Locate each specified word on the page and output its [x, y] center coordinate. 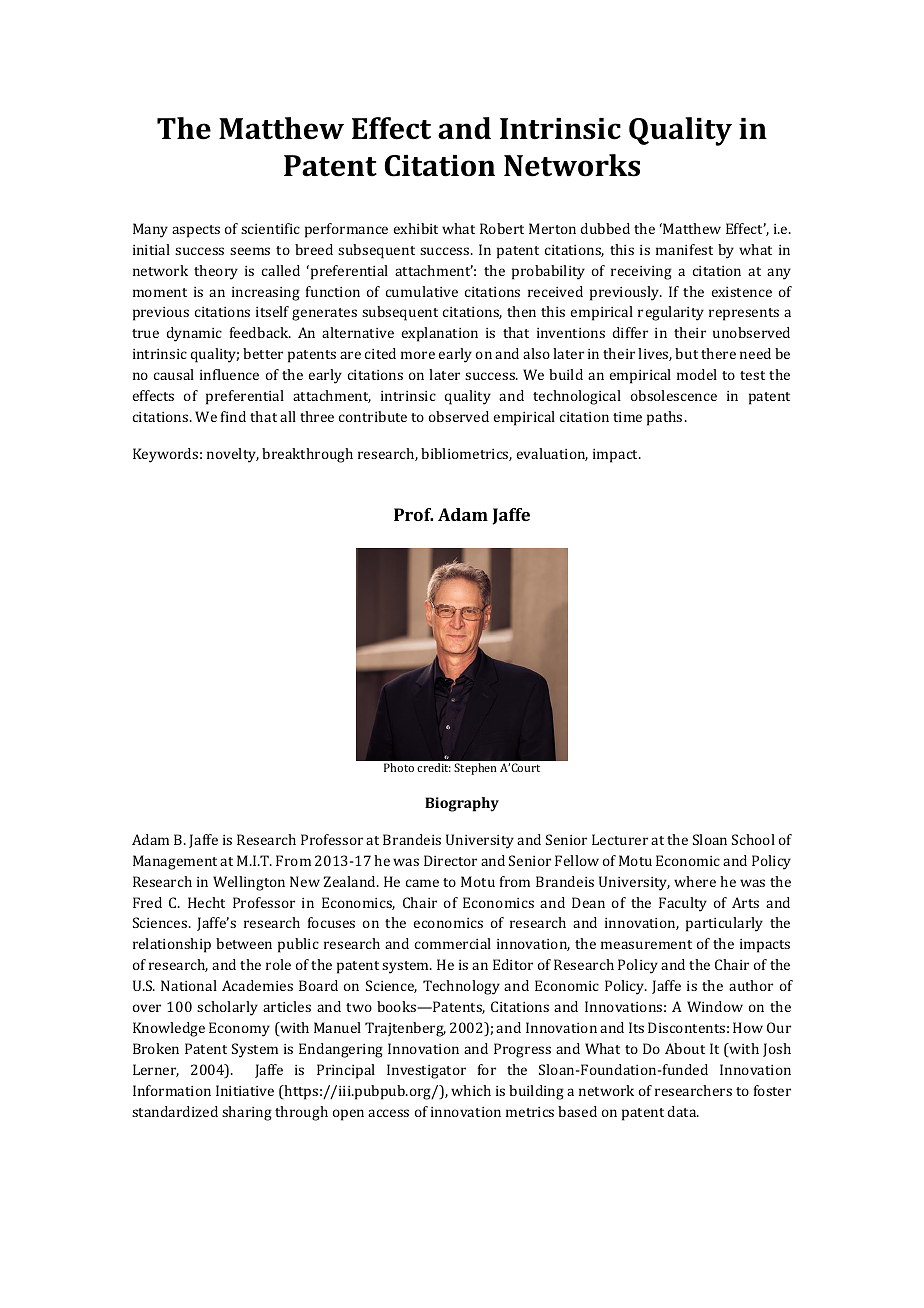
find [233, 416]
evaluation [552, 454]
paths [664, 418]
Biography [462, 804]
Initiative [245, 1090]
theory [216, 272]
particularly [724, 924]
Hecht [206, 902]
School [753, 839]
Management [175, 862]
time [627, 417]
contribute [373, 416]
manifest [684, 249]
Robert [502, 228]
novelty [233, 455]
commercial [453, 943]
